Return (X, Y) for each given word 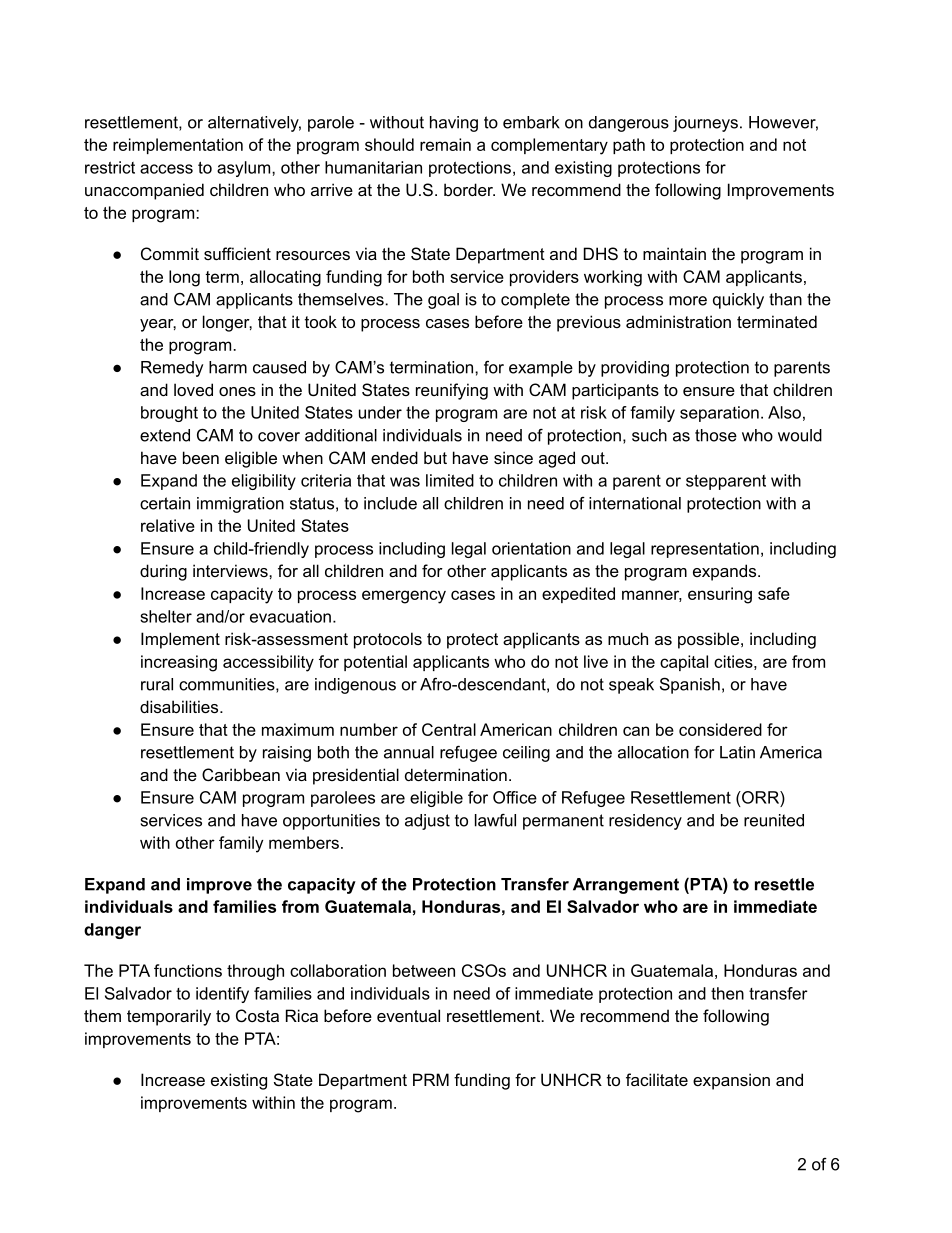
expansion (731, 1081)
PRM (431, 1079)
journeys (705, 124)
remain (445, 144)
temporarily (169, 1017)
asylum (245, 169)
